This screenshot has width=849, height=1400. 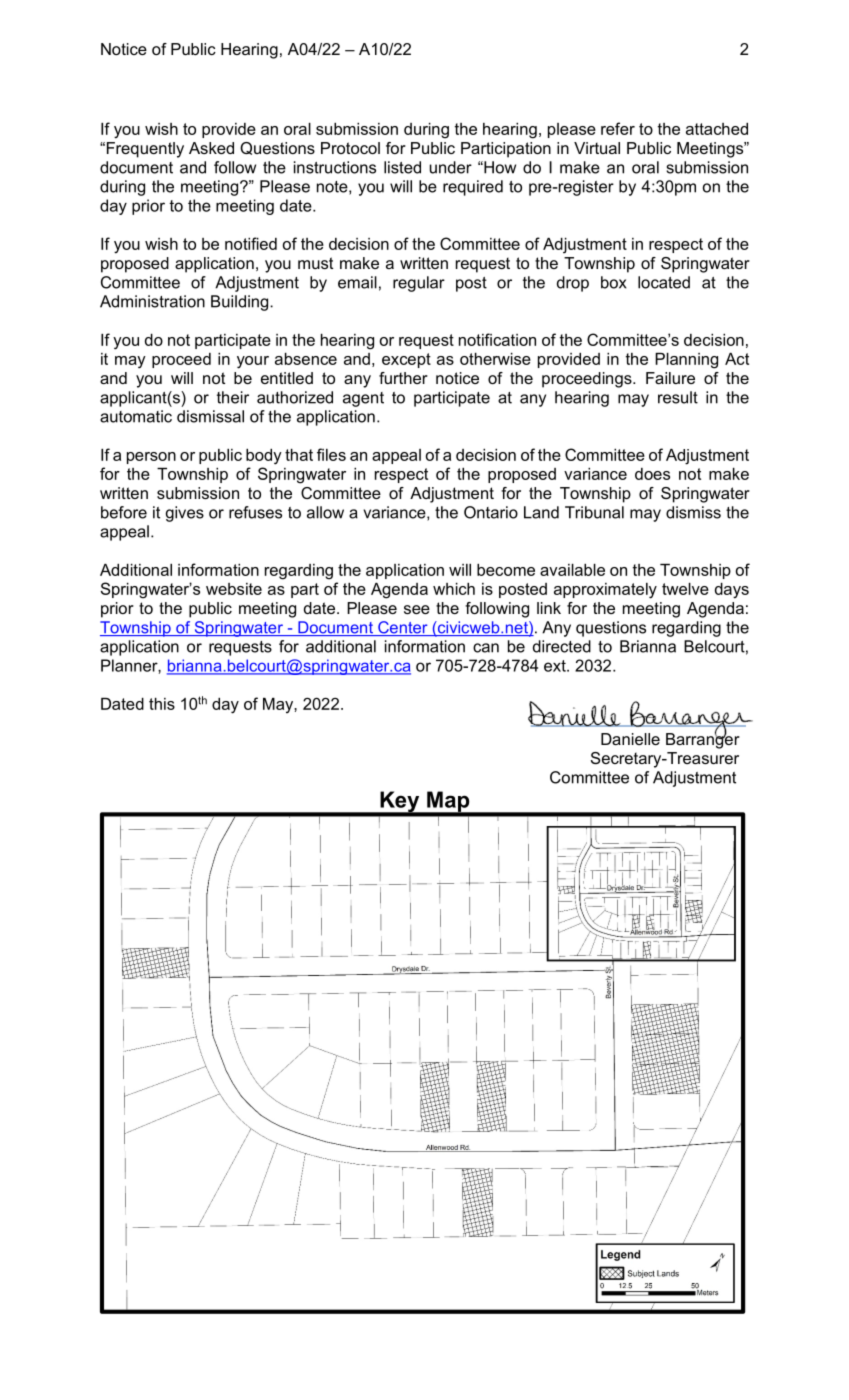 What do you see at coordinates (454, 589) in the screenshot?
I see `which` at bounding box center [454, 589].
